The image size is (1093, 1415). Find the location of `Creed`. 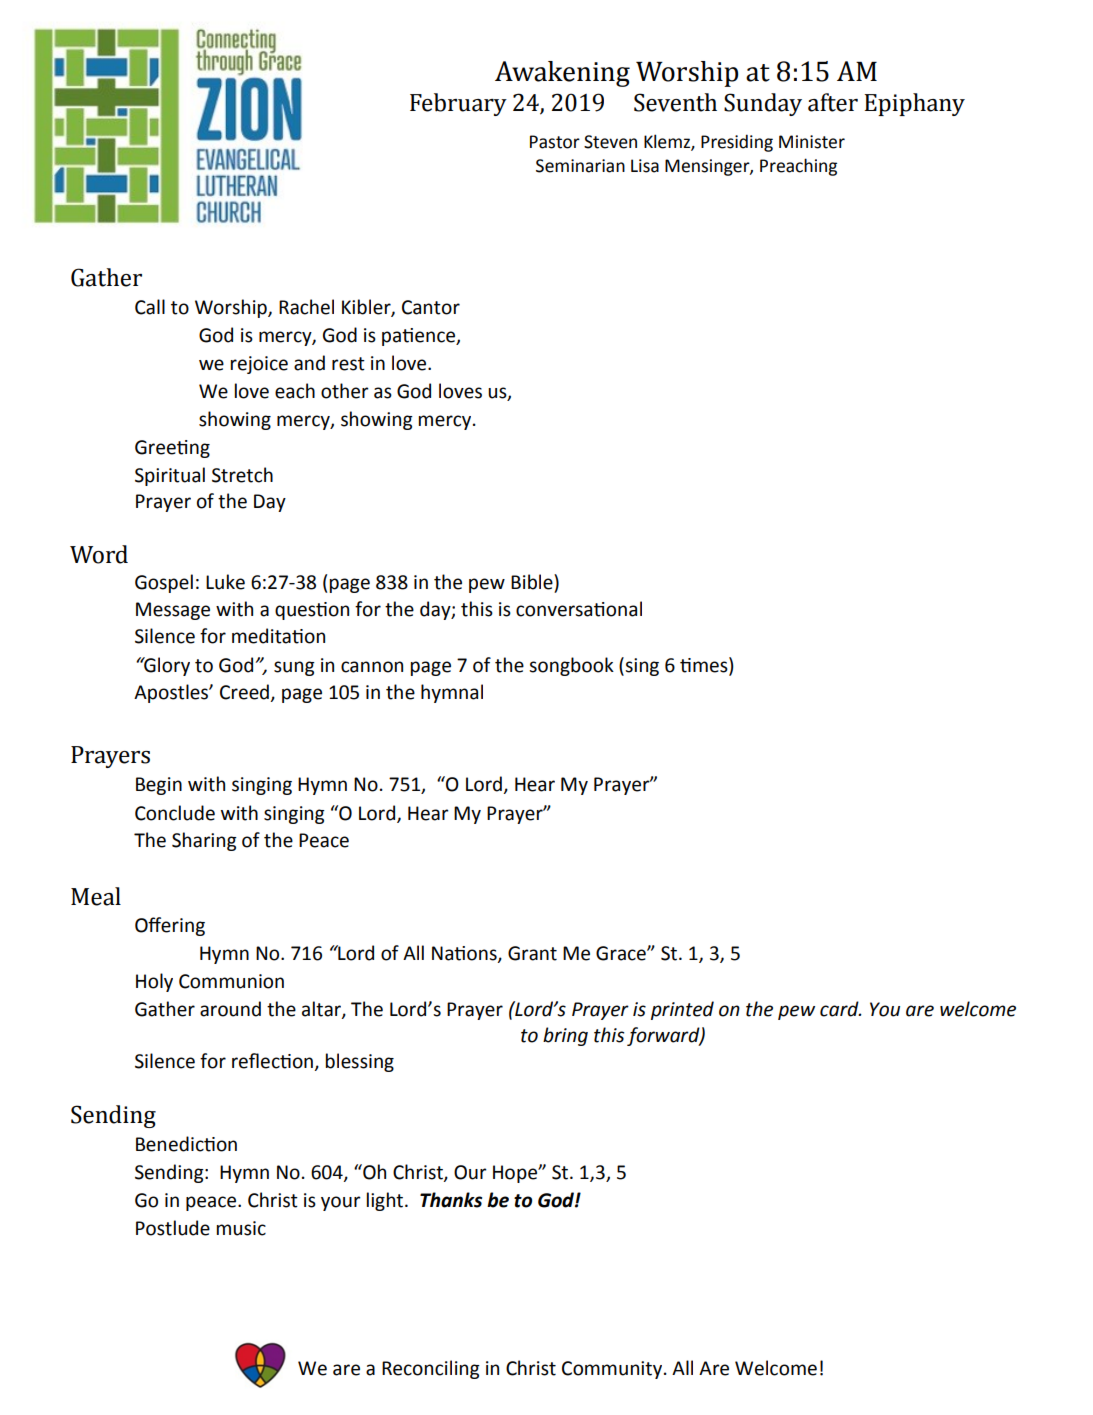

Creed is located at coordinates (245, 693).
